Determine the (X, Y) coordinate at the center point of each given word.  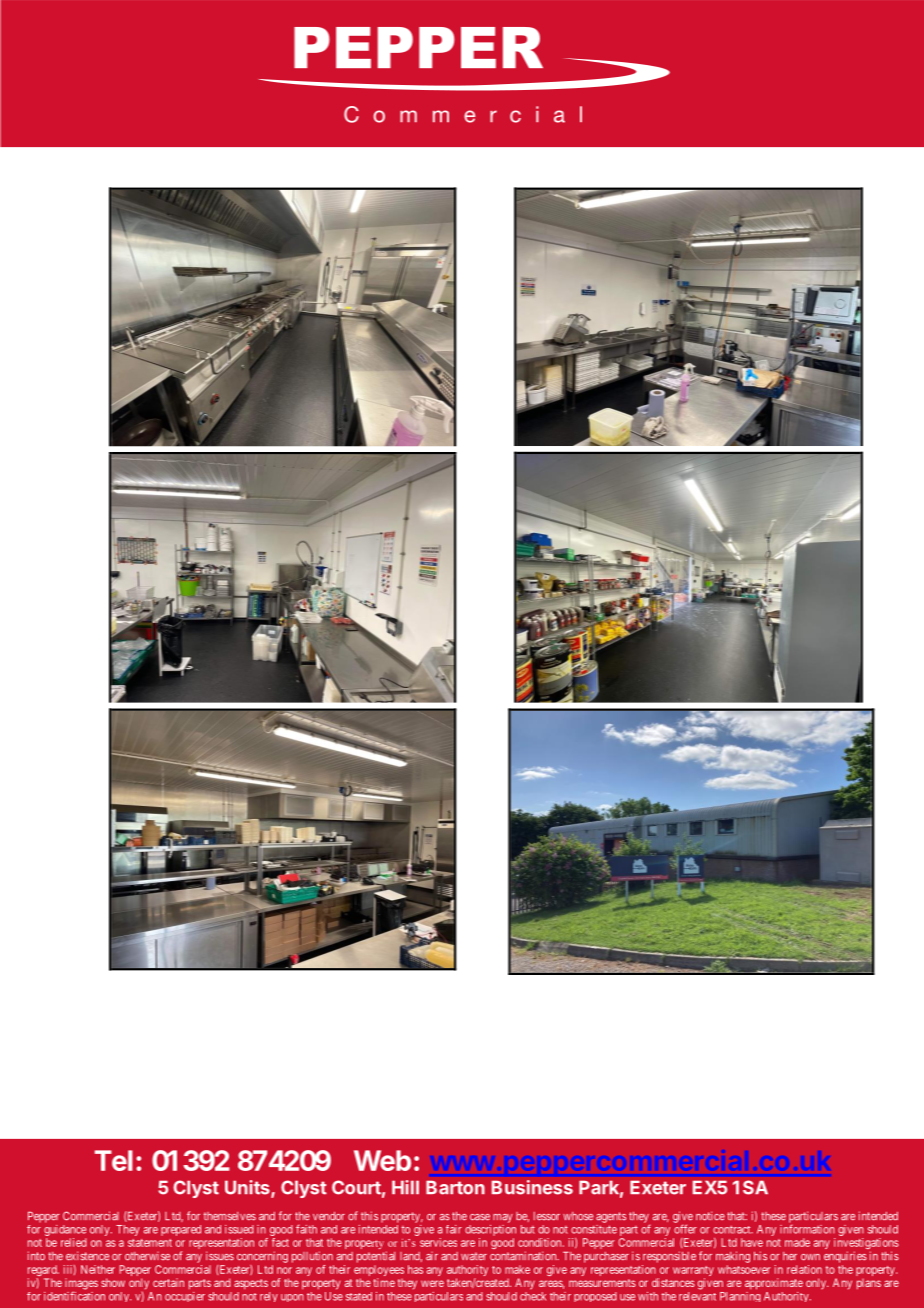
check (533, 1296)
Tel (114, 1160)
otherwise (147, 1256)
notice (710, 1216)
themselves (230, 1216)
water (474, 1256)
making (733, 1257)
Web (382, 1160)
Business (532, 1187)
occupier (185, 1297)
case (480, 1217)
